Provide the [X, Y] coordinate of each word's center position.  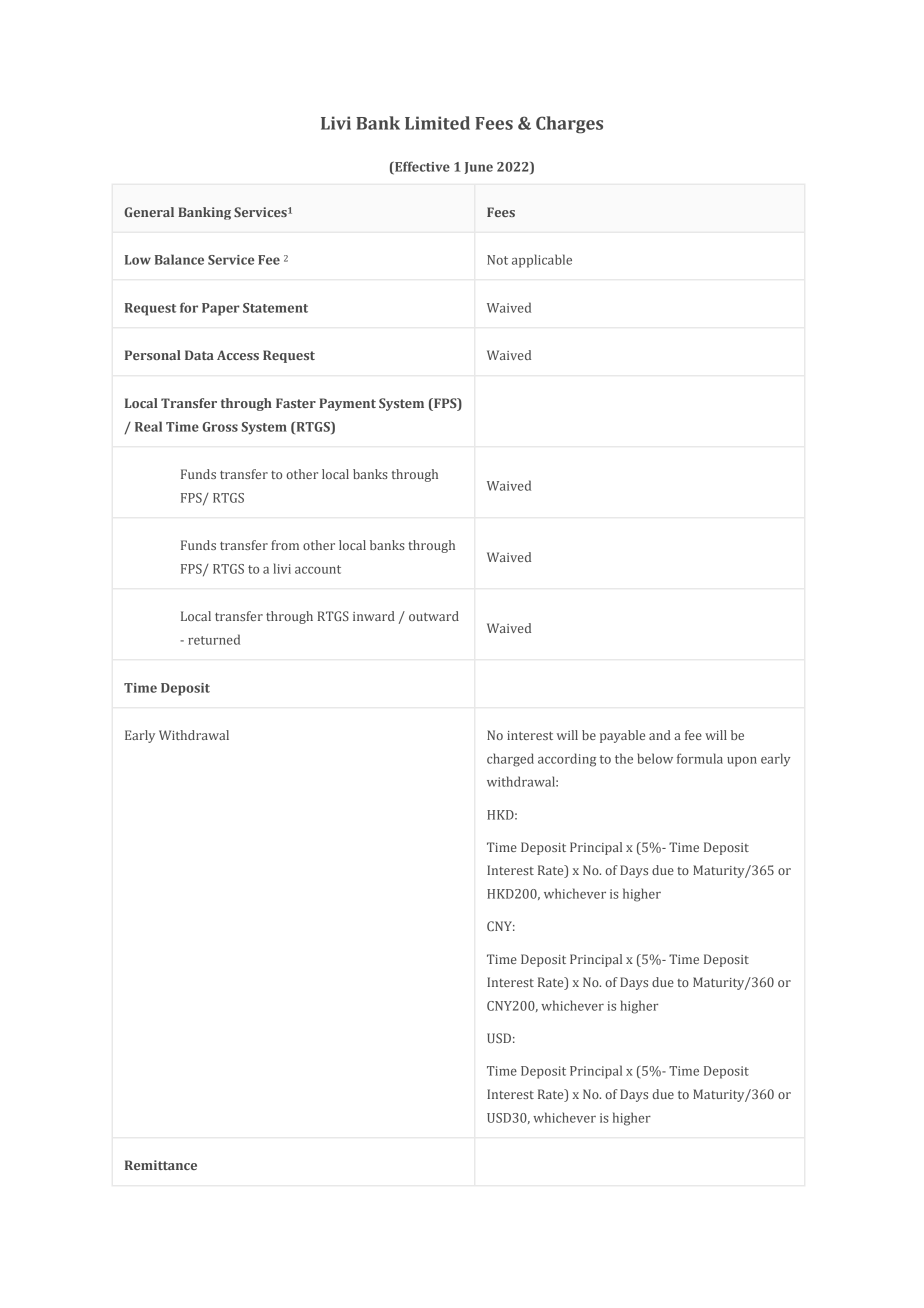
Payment [347, 404]
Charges [569, 125]
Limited [437, 123]
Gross [220, 427]
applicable [542, 261]
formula [700, 758]
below [655, 758]
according [567, 760]
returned [214, 639]
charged [510, 760]
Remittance [161, 1165]
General [149, 212]
